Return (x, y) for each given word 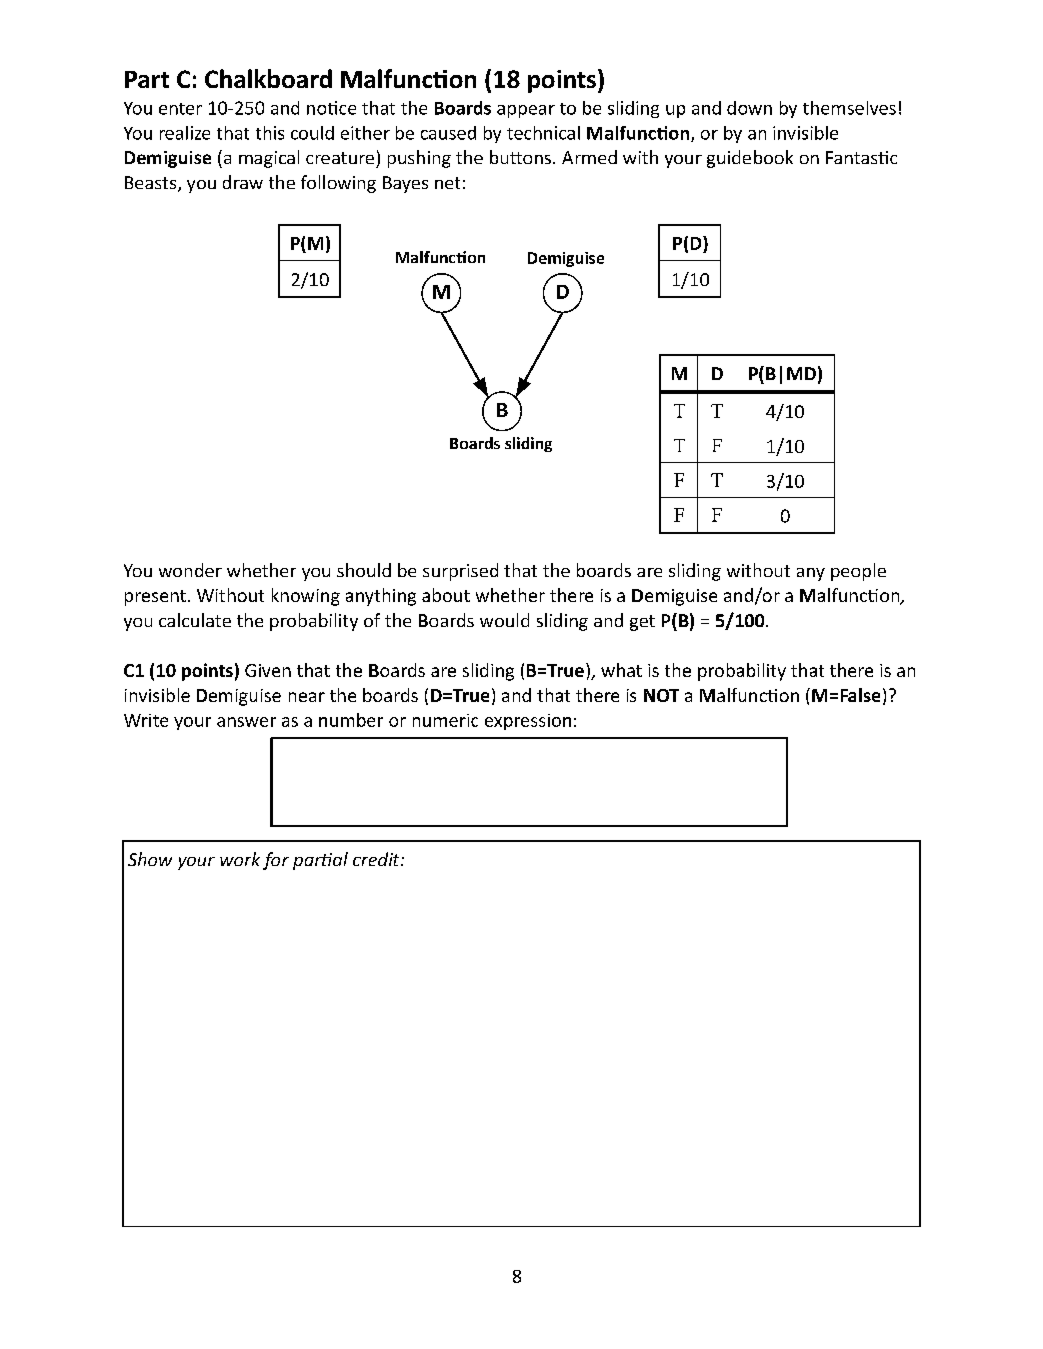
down (749, 108)
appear (526, 111)
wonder (190, 570)
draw (243, 182)
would (504, 620)
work (240, 859)
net (447, 183)
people (858, 572)
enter (180, 109)
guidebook (750, 159)
